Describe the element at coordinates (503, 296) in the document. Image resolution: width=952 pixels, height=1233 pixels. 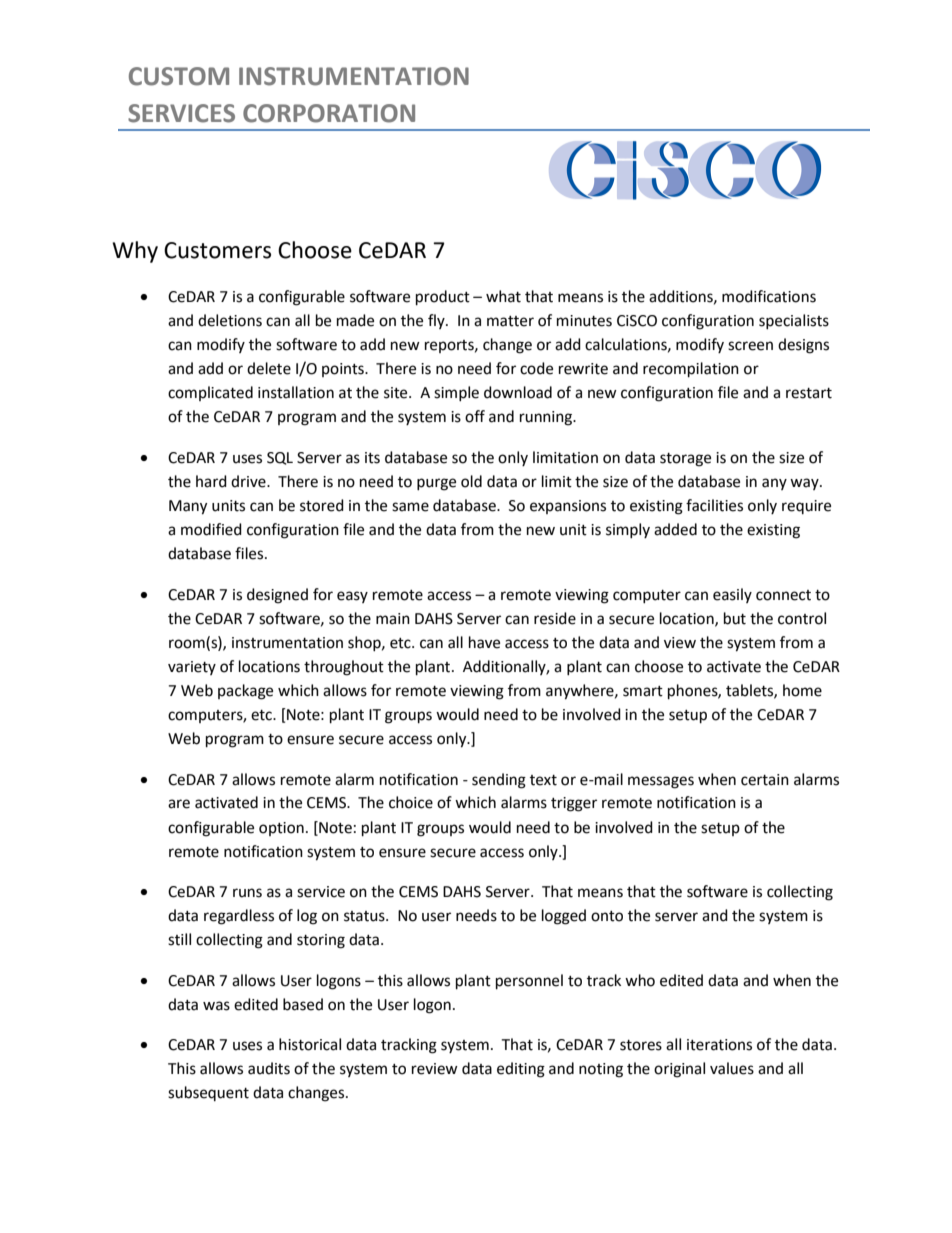
I see `what` at that location.
